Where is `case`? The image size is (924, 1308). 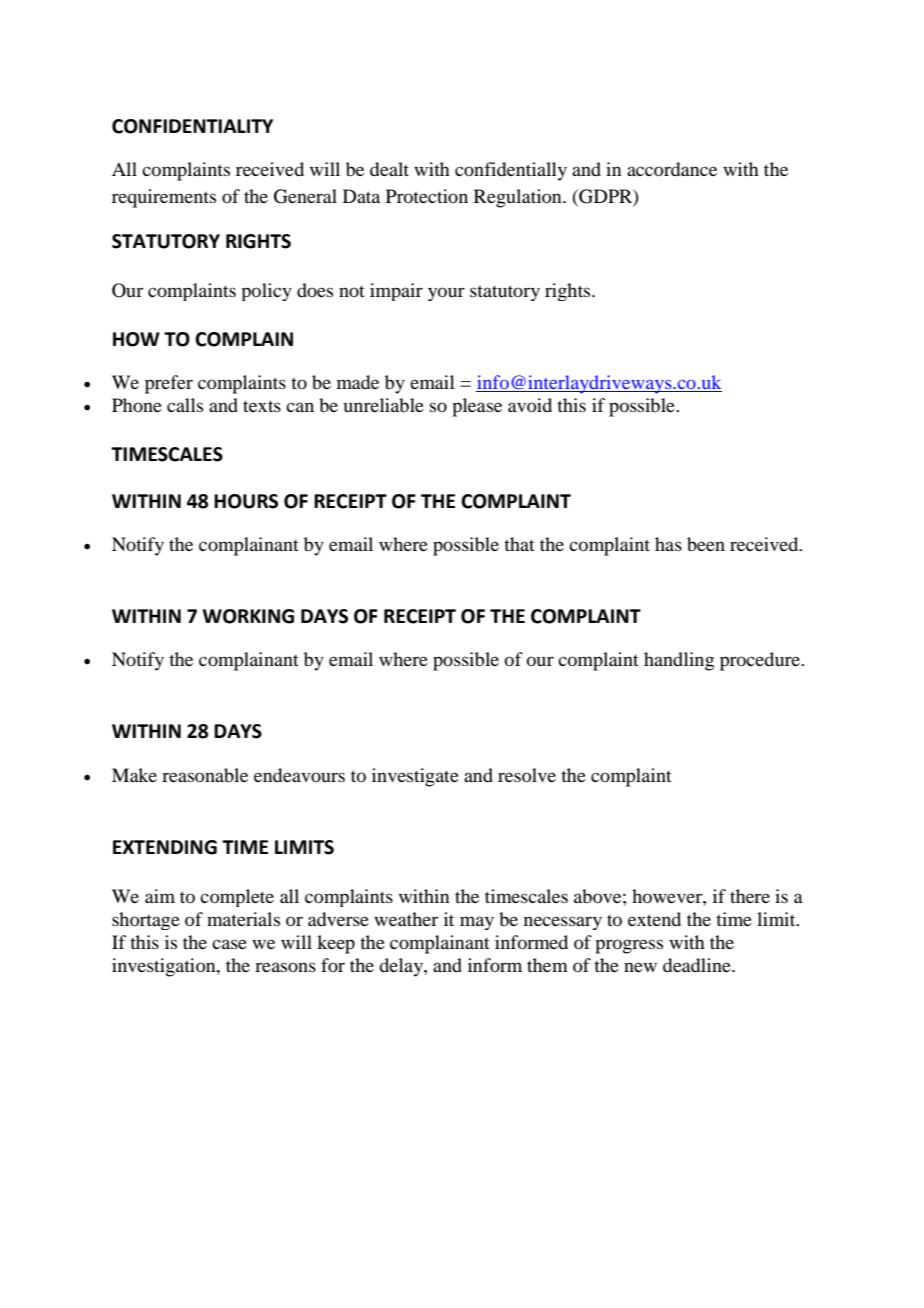 case is located at coordinates (229, 944).
